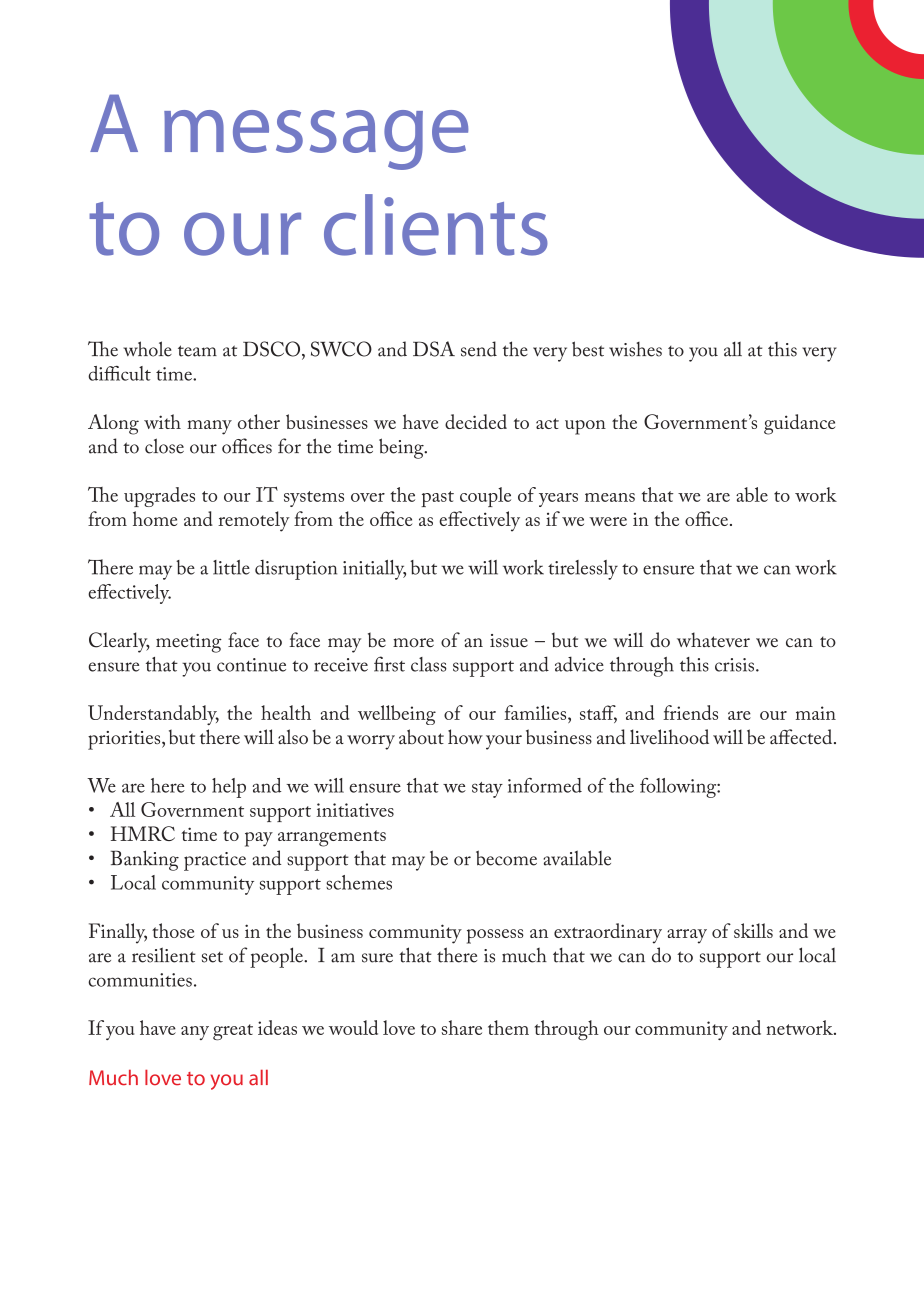  Describe the element at coordinates (687, 936) in the page. I see `array` at that location.
